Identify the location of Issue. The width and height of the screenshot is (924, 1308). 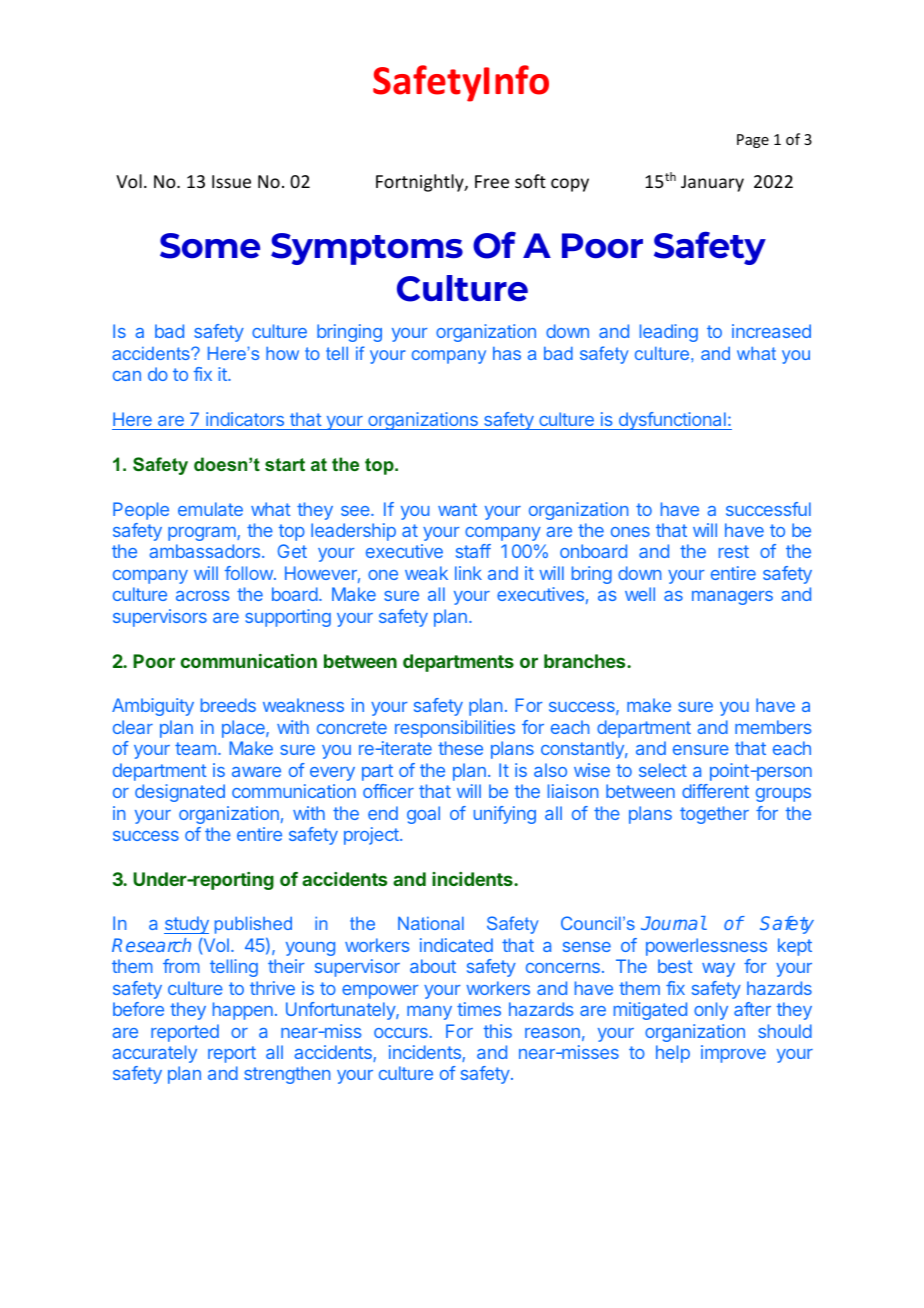
(231, 181).
